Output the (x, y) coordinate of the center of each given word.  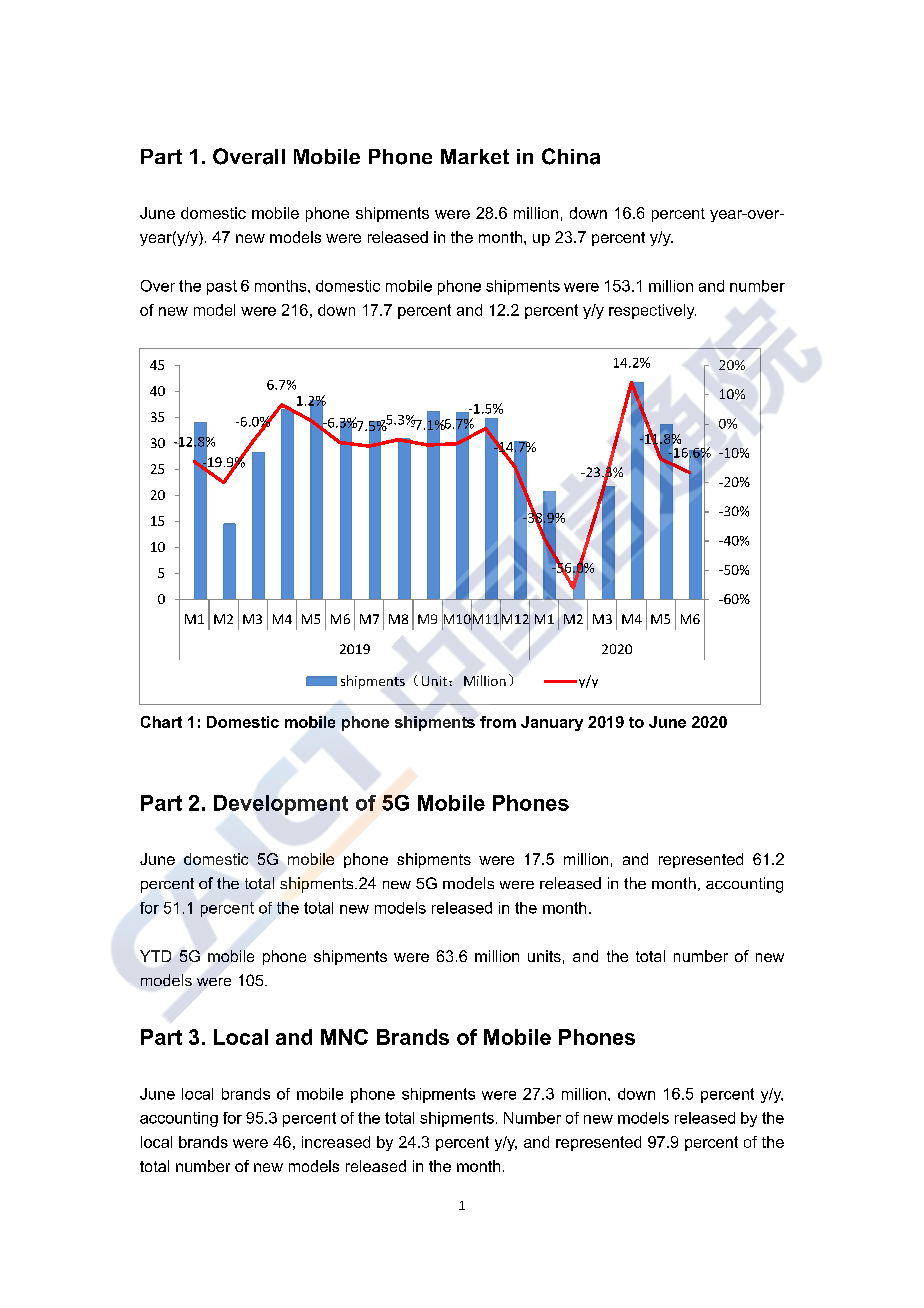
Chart (161, 722)
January (552, 723)
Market (475, 156)
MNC (344, 1037)
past (222, 287)
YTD (155, 956)
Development (281, 805)
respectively (652, 311)
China (571, 156)
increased (336, 1142)
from (498, 722)
